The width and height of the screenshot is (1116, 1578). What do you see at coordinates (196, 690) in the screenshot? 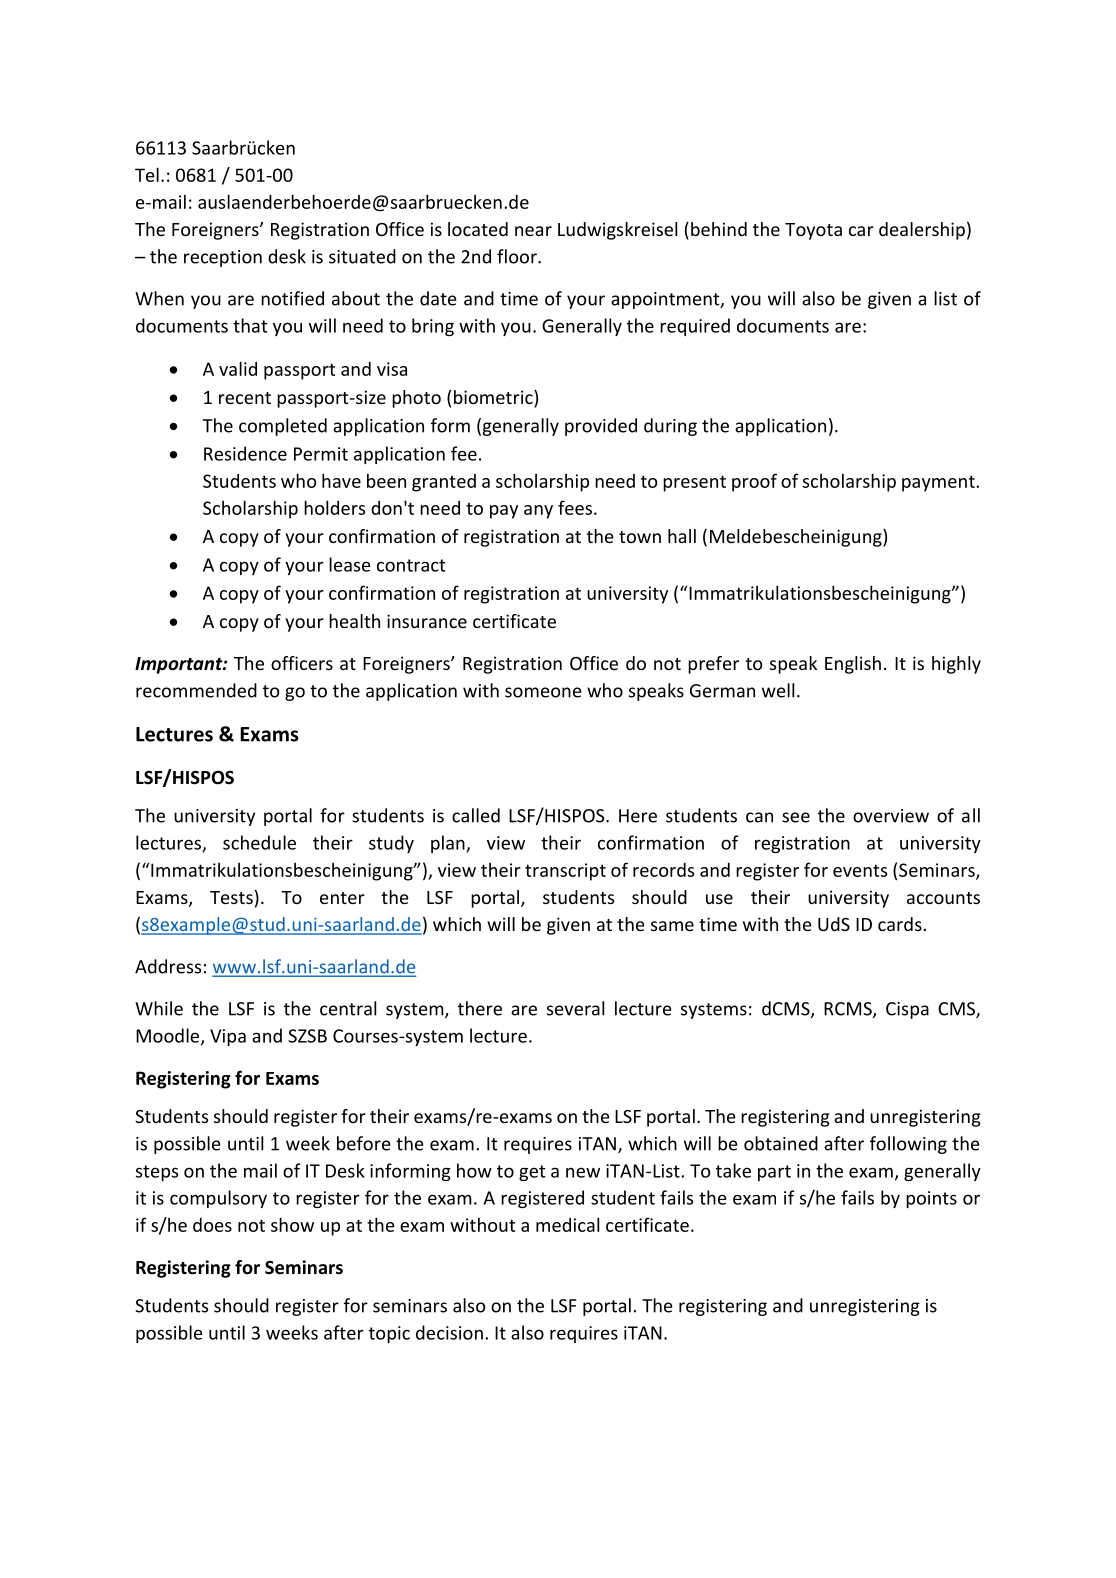
I see `recommended` at bounding box center [196, 690].
